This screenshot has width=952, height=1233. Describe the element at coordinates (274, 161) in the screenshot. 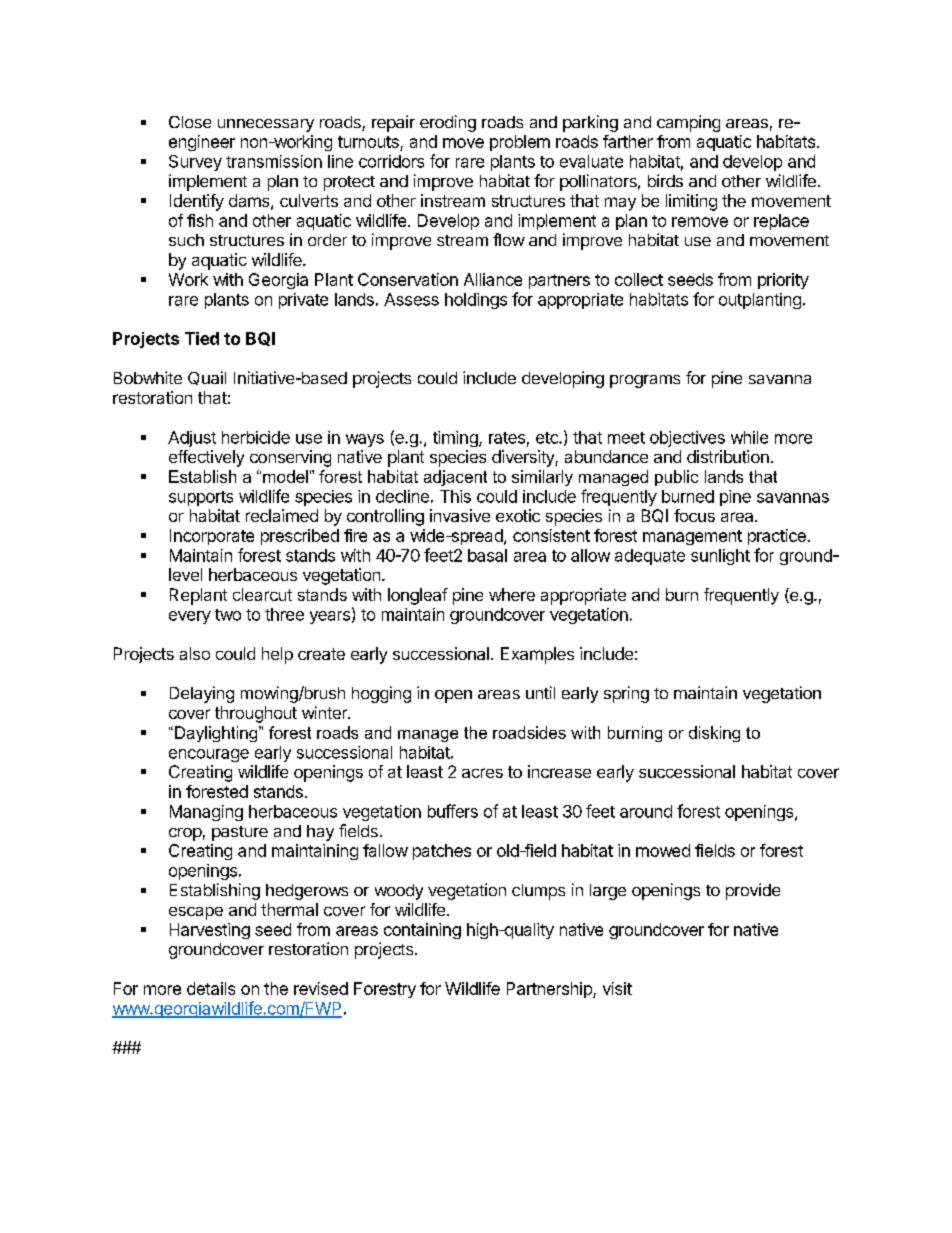

I see `transmission` at that location.
